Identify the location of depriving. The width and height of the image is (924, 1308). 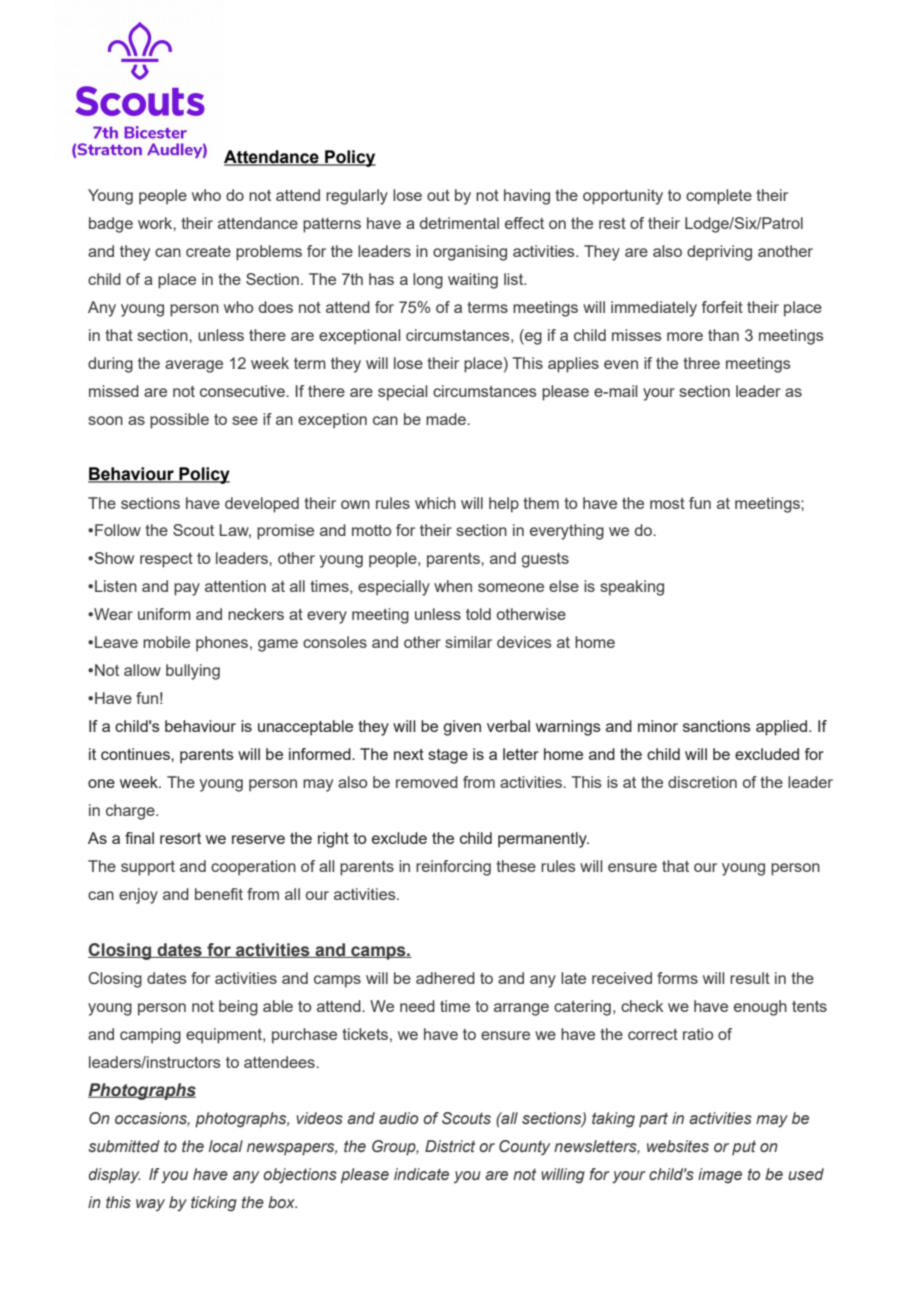
(719, 253).
